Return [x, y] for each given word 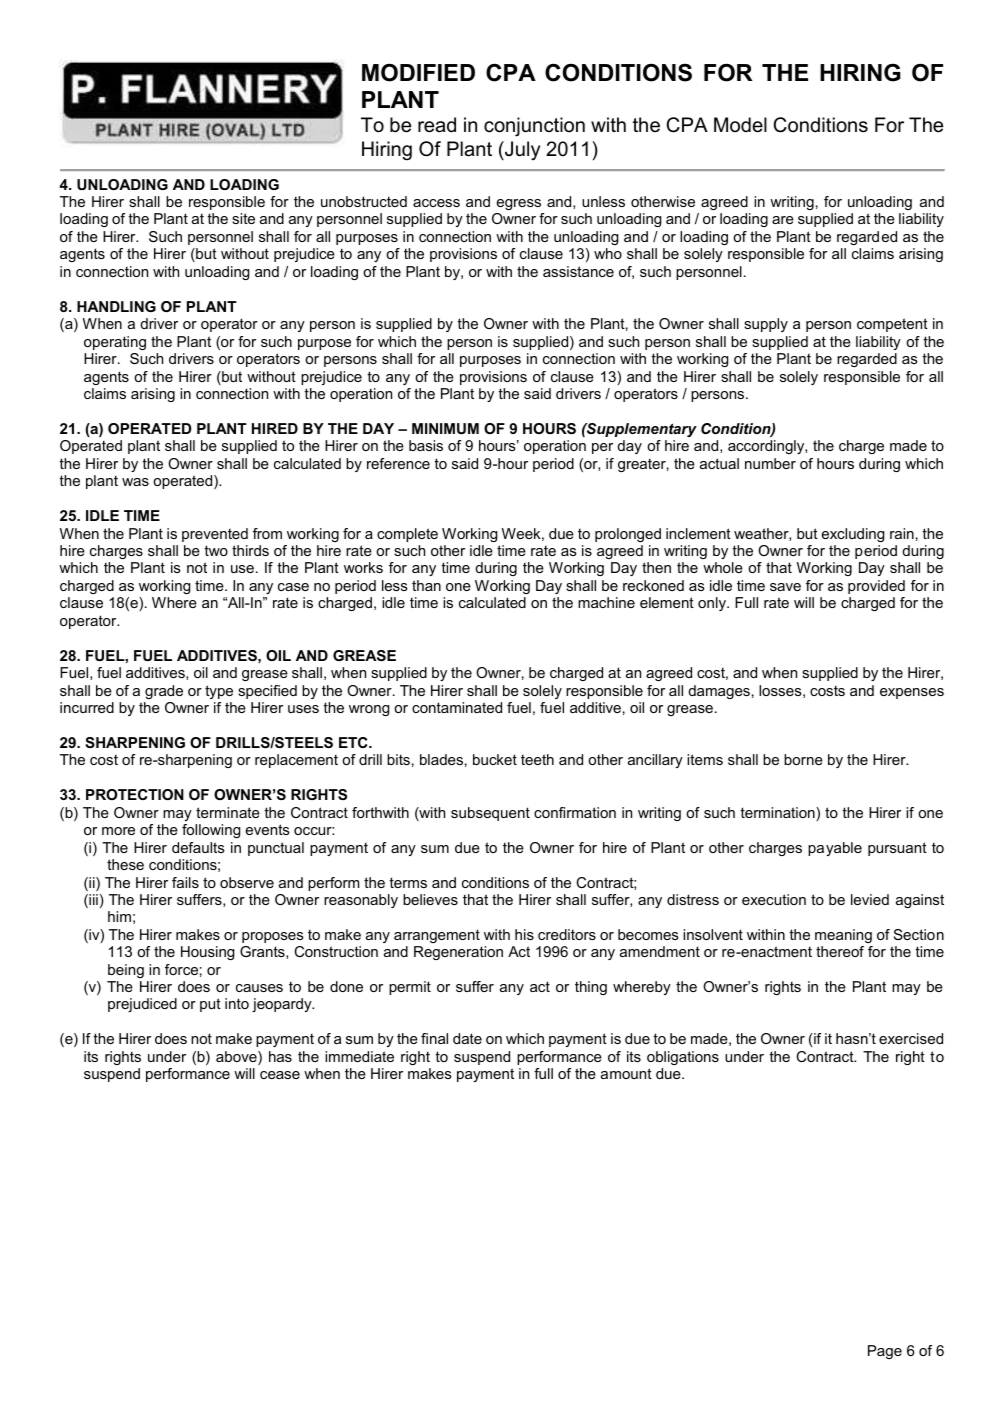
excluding [853, 535]
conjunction [534, 127]
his [524, 934]
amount [626, 1073]
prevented [215, 535]
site [243, 218]
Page [885, 1352]
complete [407, 535]
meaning [843, 936]
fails [185, 882]
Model [740, 125]
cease [280, 1075]
